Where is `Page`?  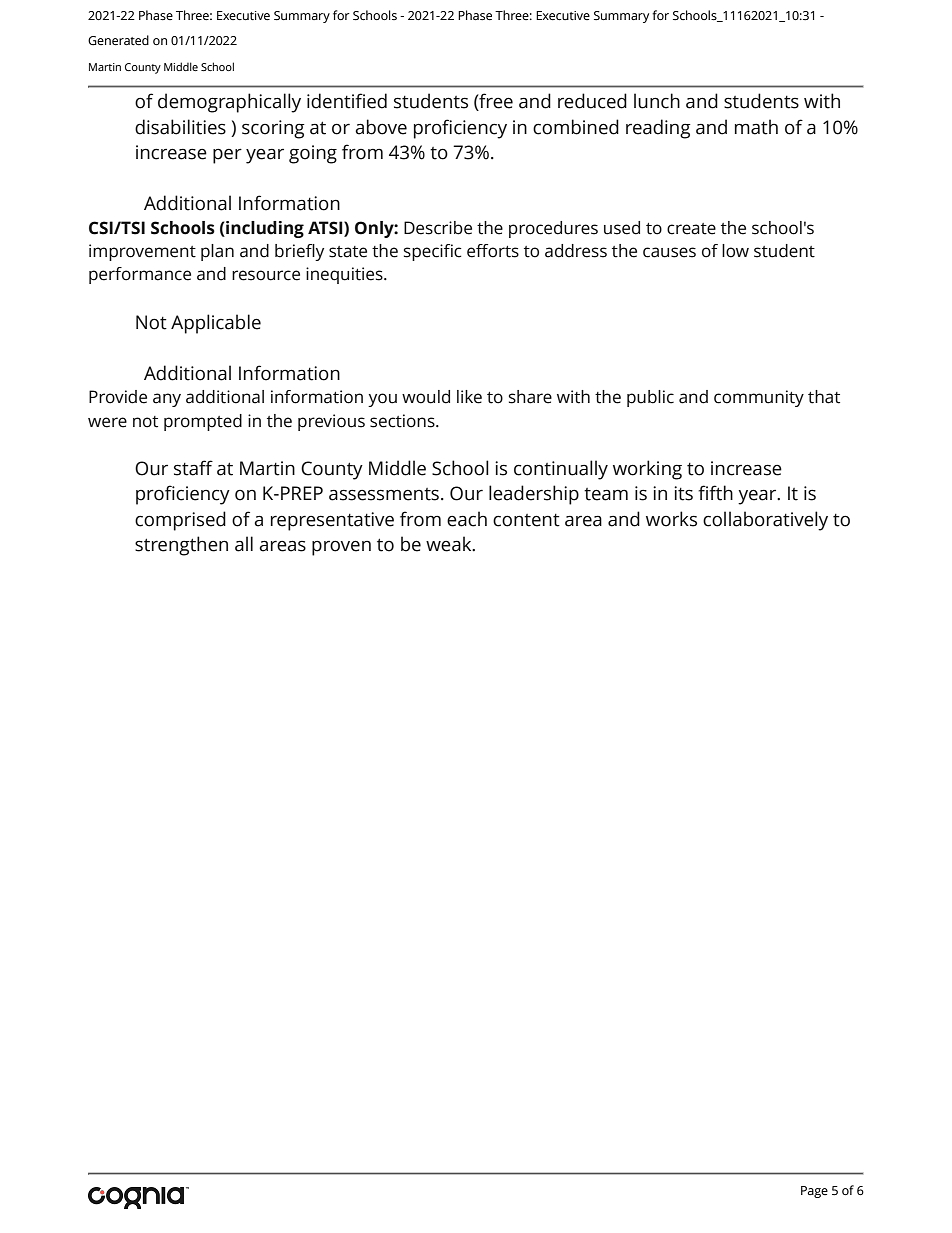 Page is located at coordinates (814, 1192).
